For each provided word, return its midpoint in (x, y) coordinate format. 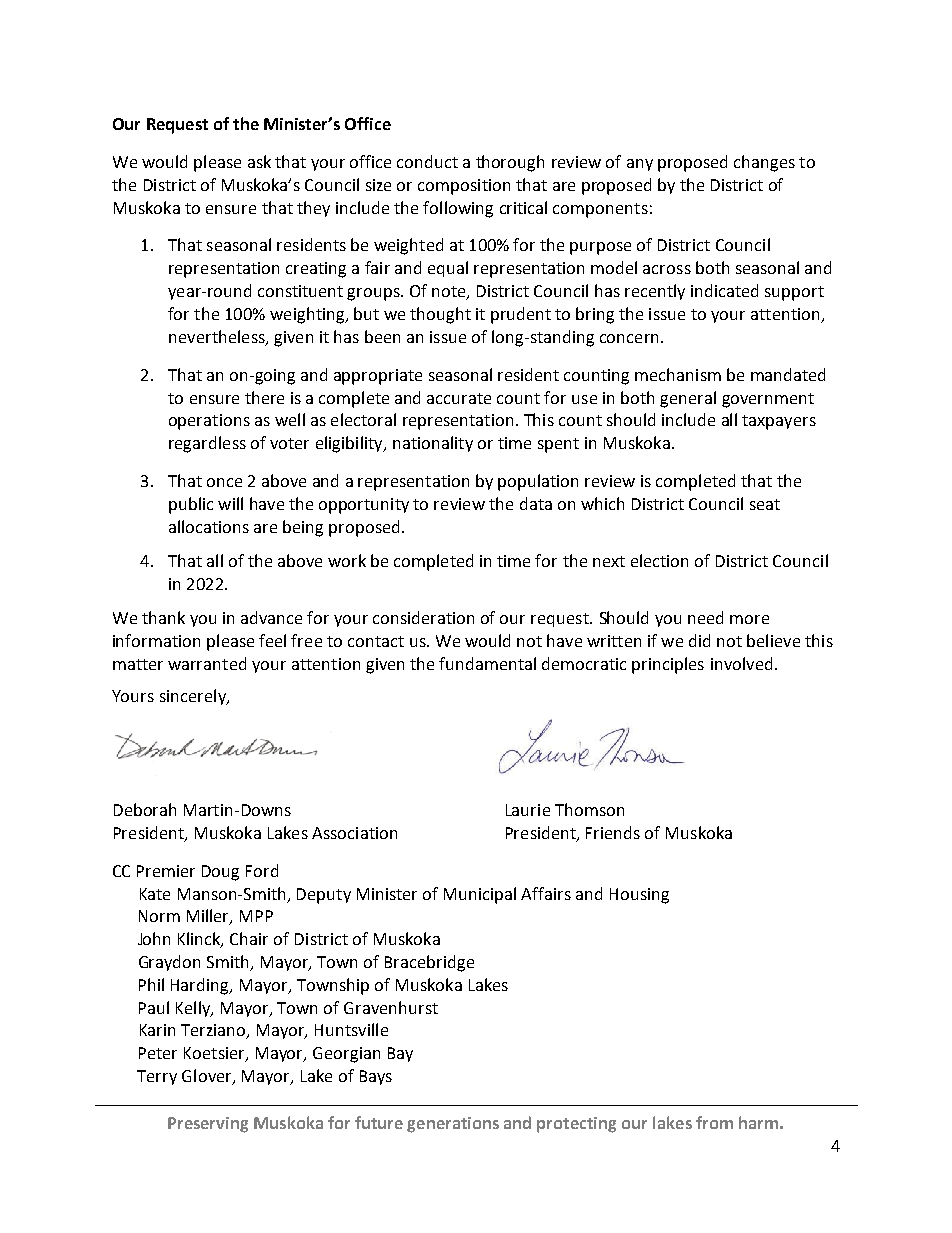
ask (259, 161)
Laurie (528, 810)
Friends (613, 832)
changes (764, 163)
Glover (208, 1077)
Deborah (145, 809)
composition (464, 187)
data (536, 503)
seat (765, 504)
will (230, 503)
